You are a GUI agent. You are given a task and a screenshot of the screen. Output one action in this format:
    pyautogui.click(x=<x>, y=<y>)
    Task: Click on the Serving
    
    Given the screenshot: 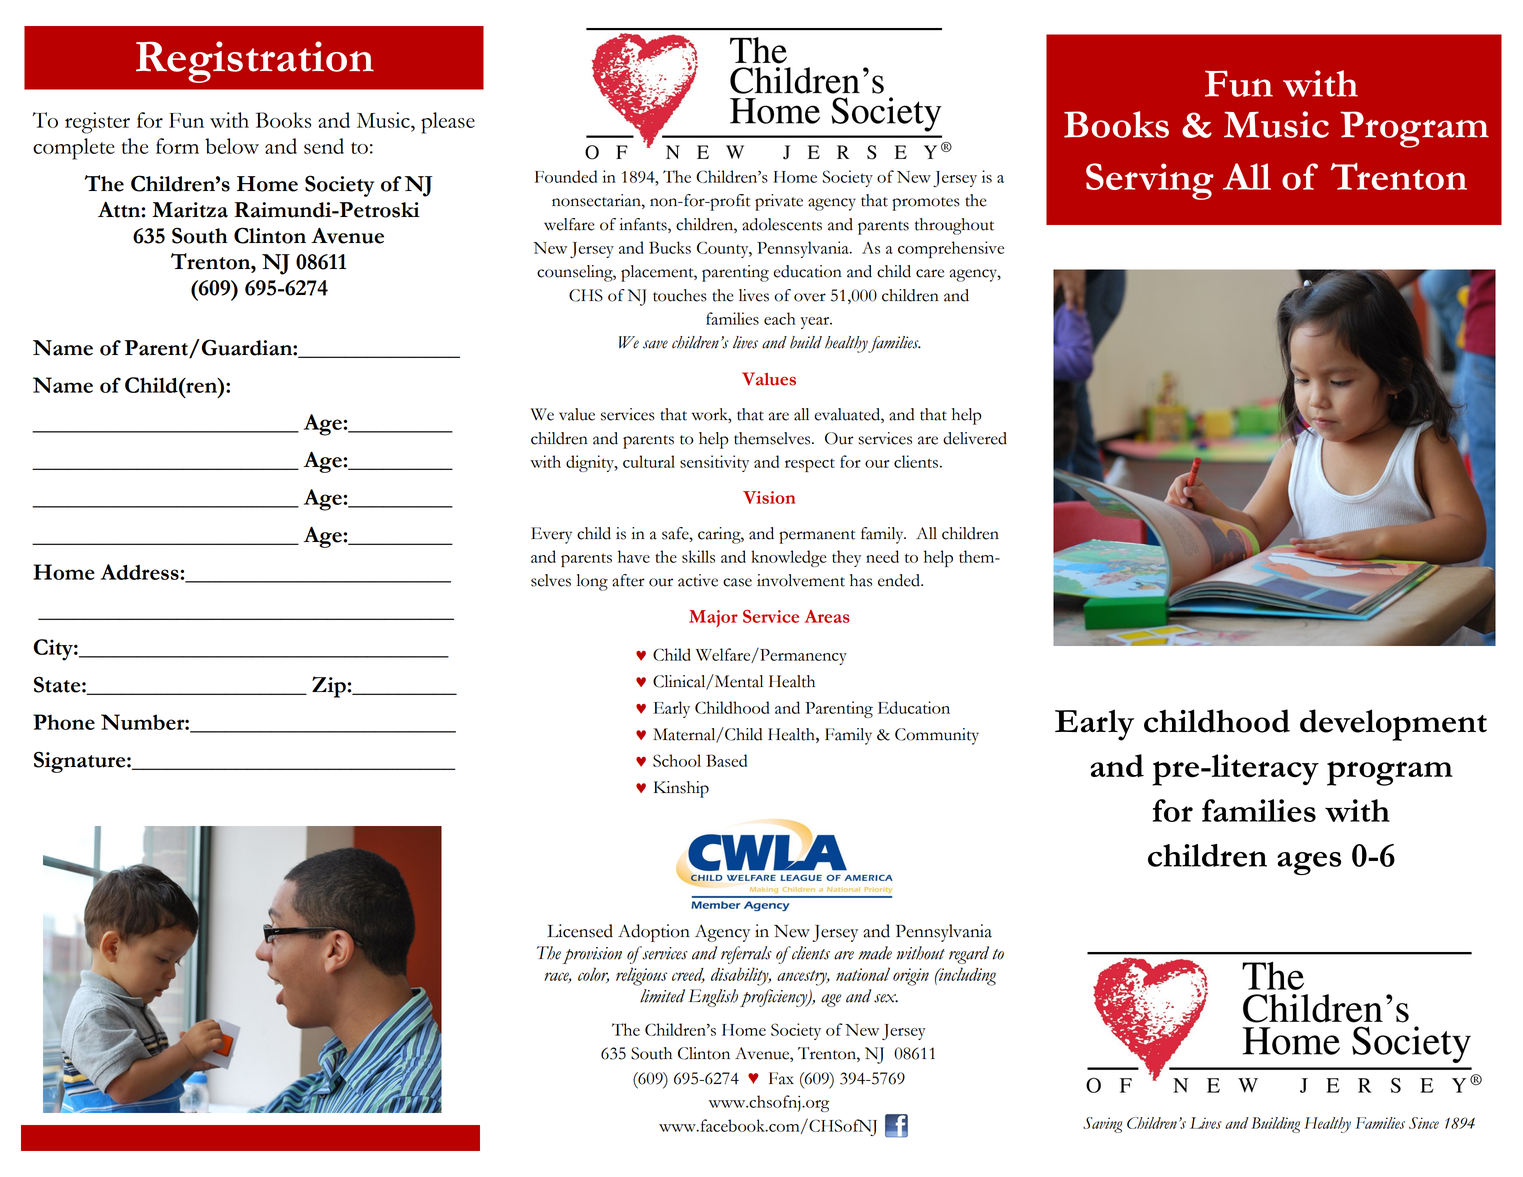 What is the action you would take?
    pyautogui.click(x=1150, y=181)
